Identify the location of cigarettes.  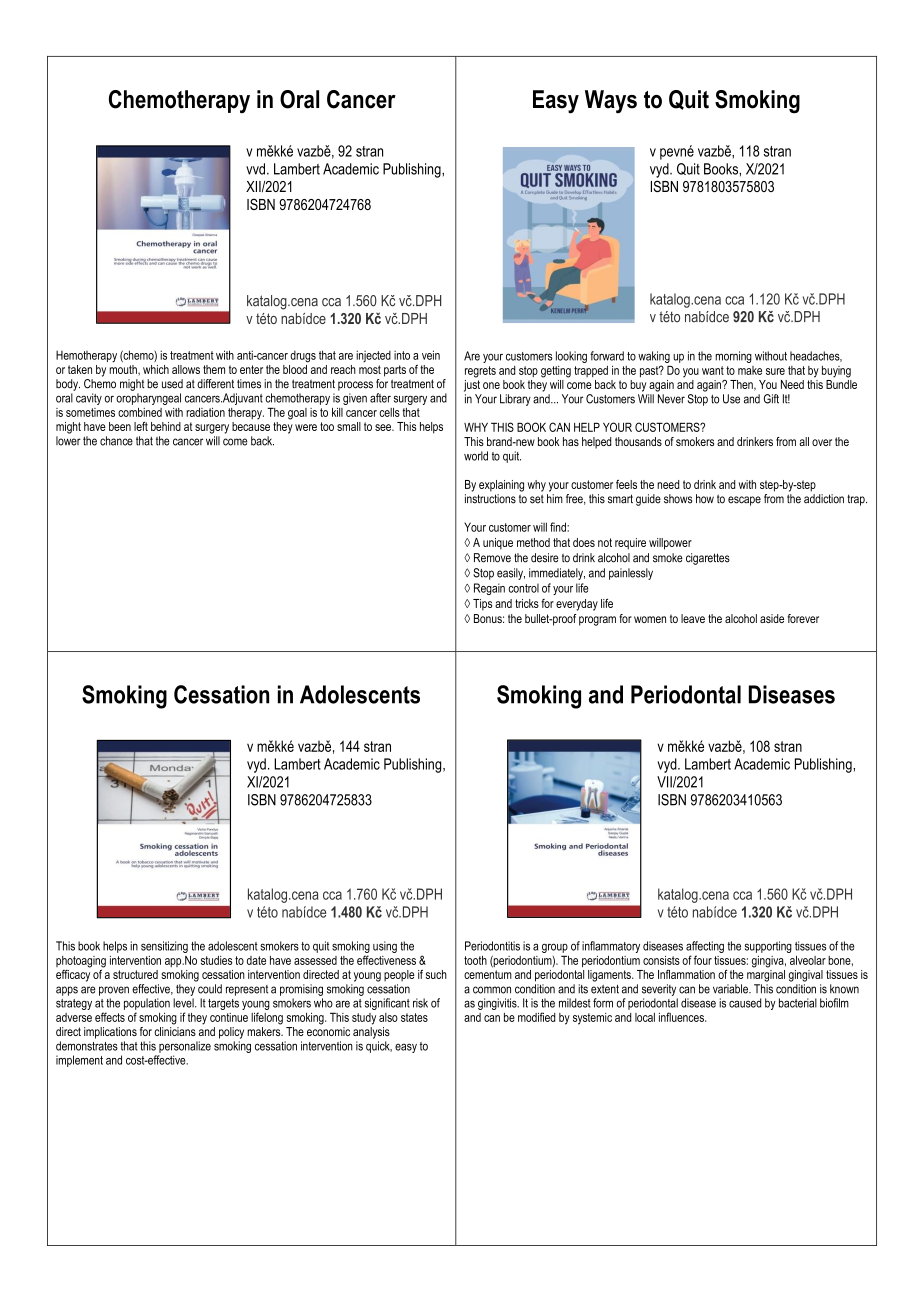
(708, 559).
